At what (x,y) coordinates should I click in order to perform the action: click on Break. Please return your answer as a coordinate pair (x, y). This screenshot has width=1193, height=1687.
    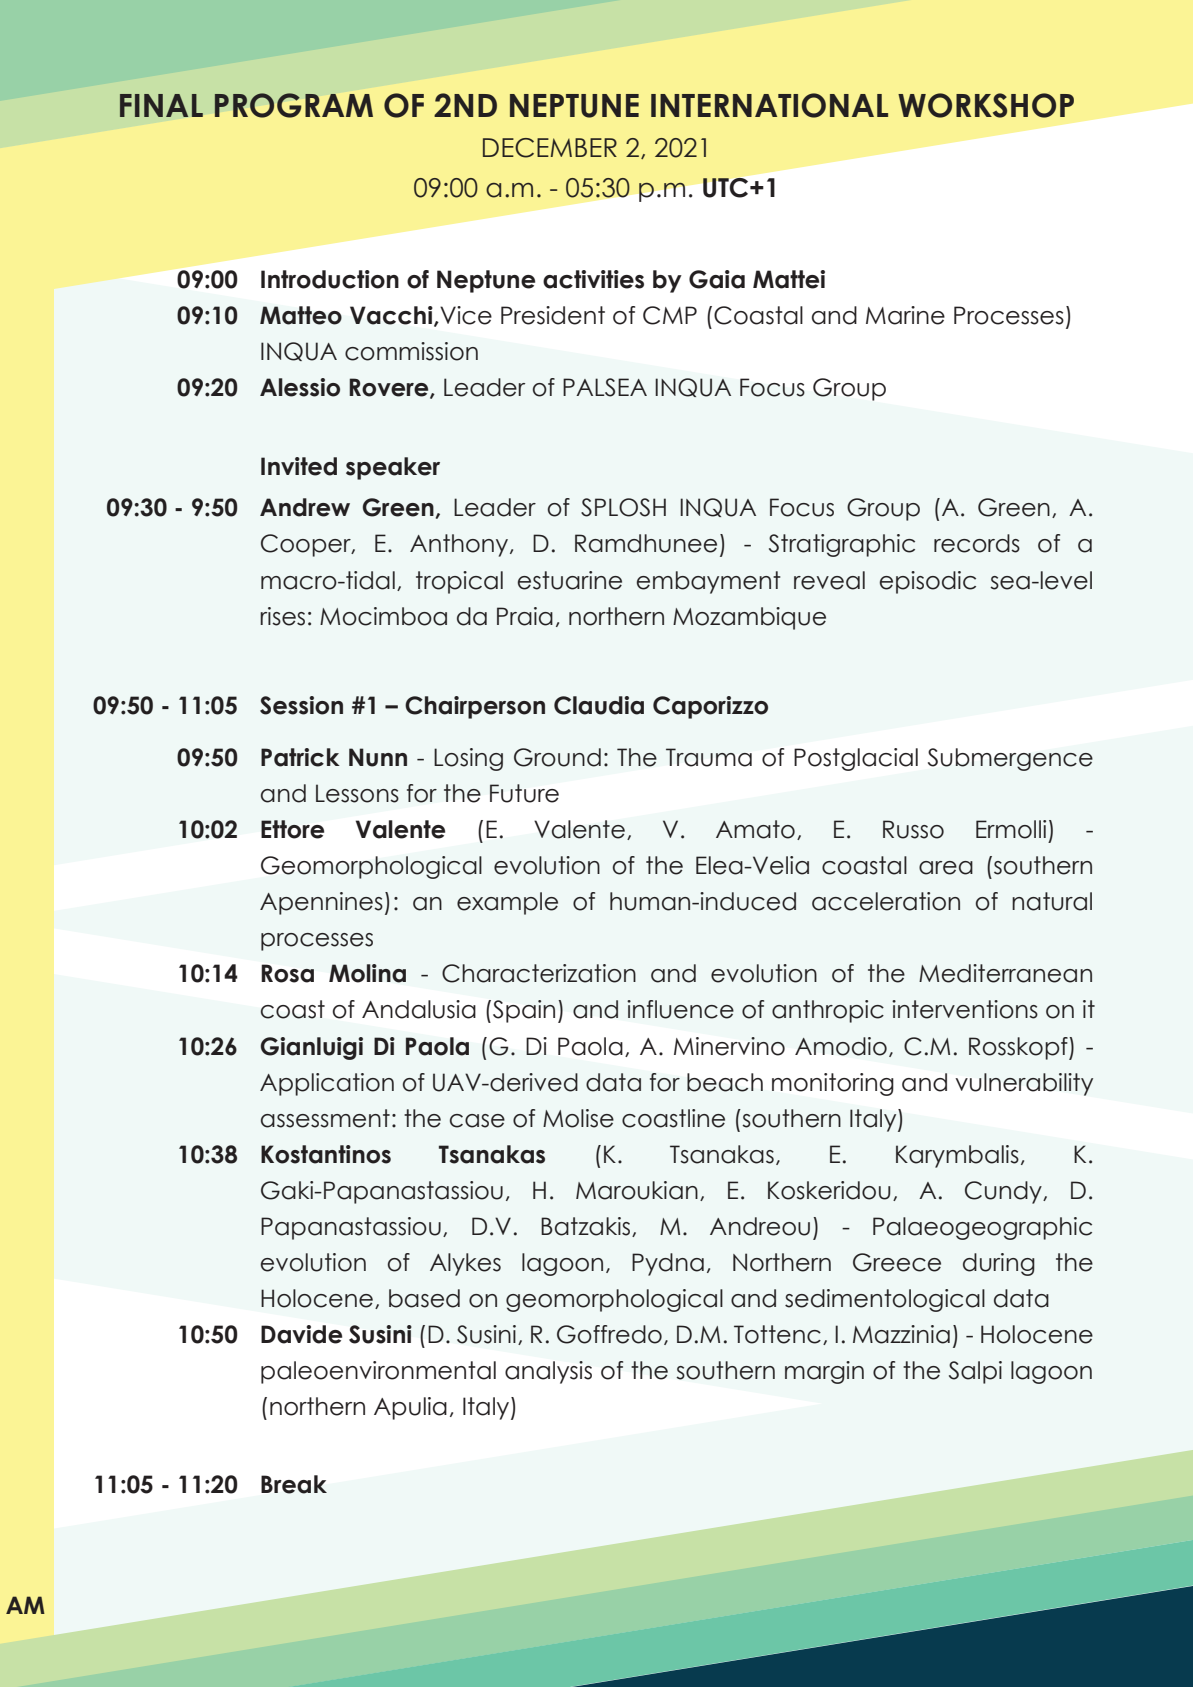
    Looking at the image, I should click on (294, 1484).
